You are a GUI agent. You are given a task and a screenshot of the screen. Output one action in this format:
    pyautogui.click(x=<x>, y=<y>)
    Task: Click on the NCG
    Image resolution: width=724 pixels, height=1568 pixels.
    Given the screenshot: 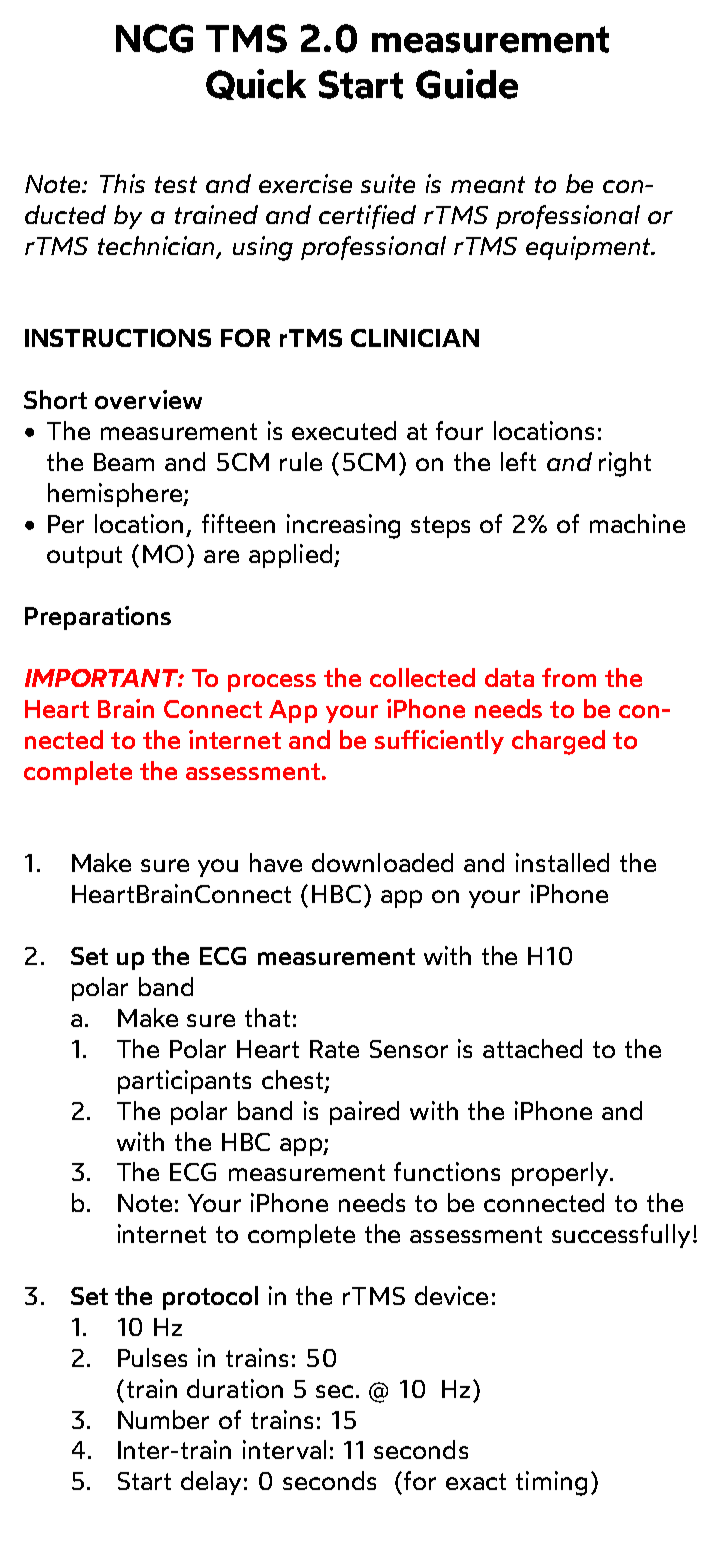 What is the action you would take?
    pyautogui.click(x=154, y=38)
